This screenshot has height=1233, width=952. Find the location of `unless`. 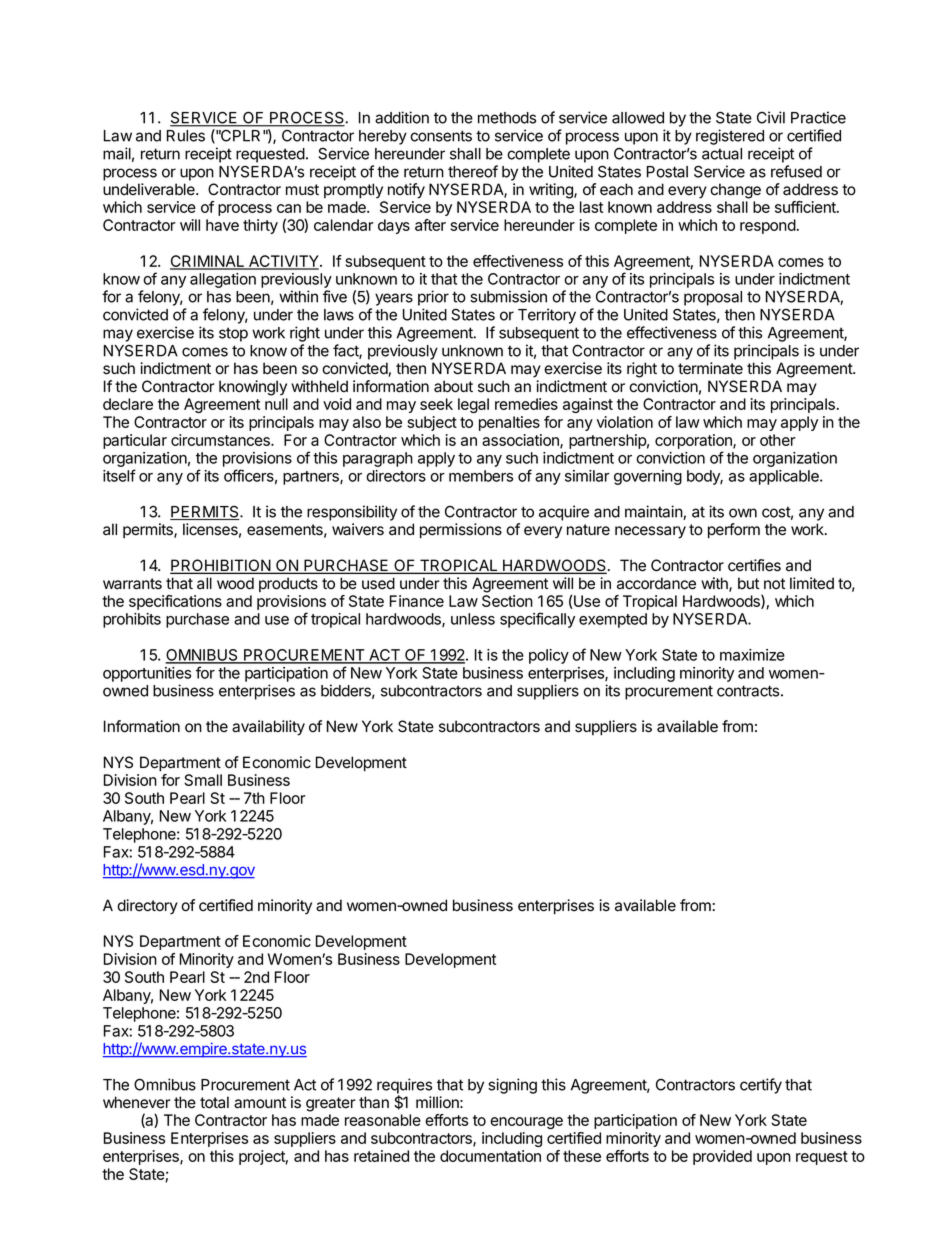

unless is located at coordinates (473, 619).
